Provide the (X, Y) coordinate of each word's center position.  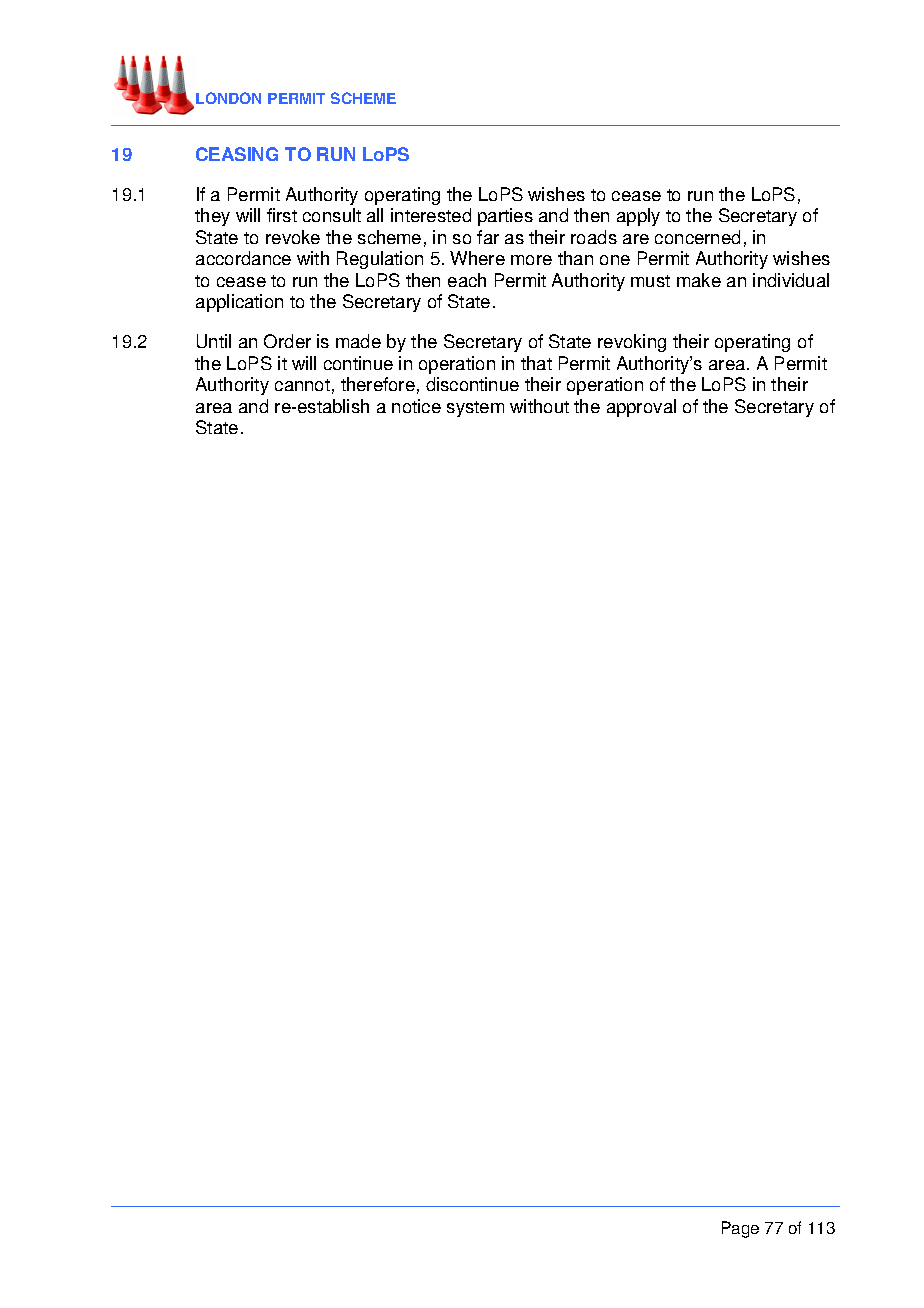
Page (740, 1229)
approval (641, 408)
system (475, 409)
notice (416, 406)
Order (287, 341)
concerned (697, 237)
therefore (378, 384)
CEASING (237, 154)
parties (505, 217)
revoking (632, 343)
